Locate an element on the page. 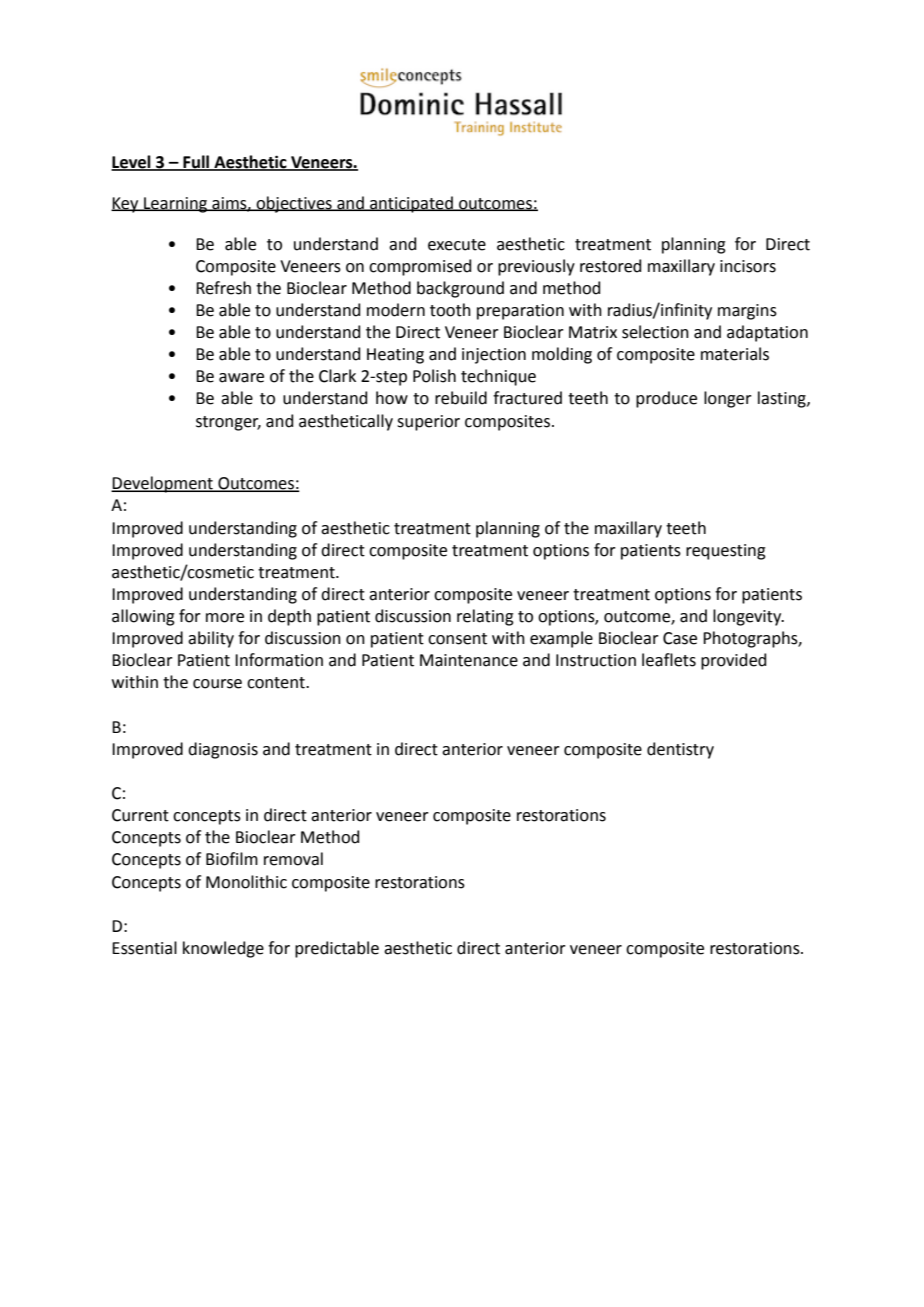 This document has width=924, height=1307. removal is located at coordinates (293, 859).
